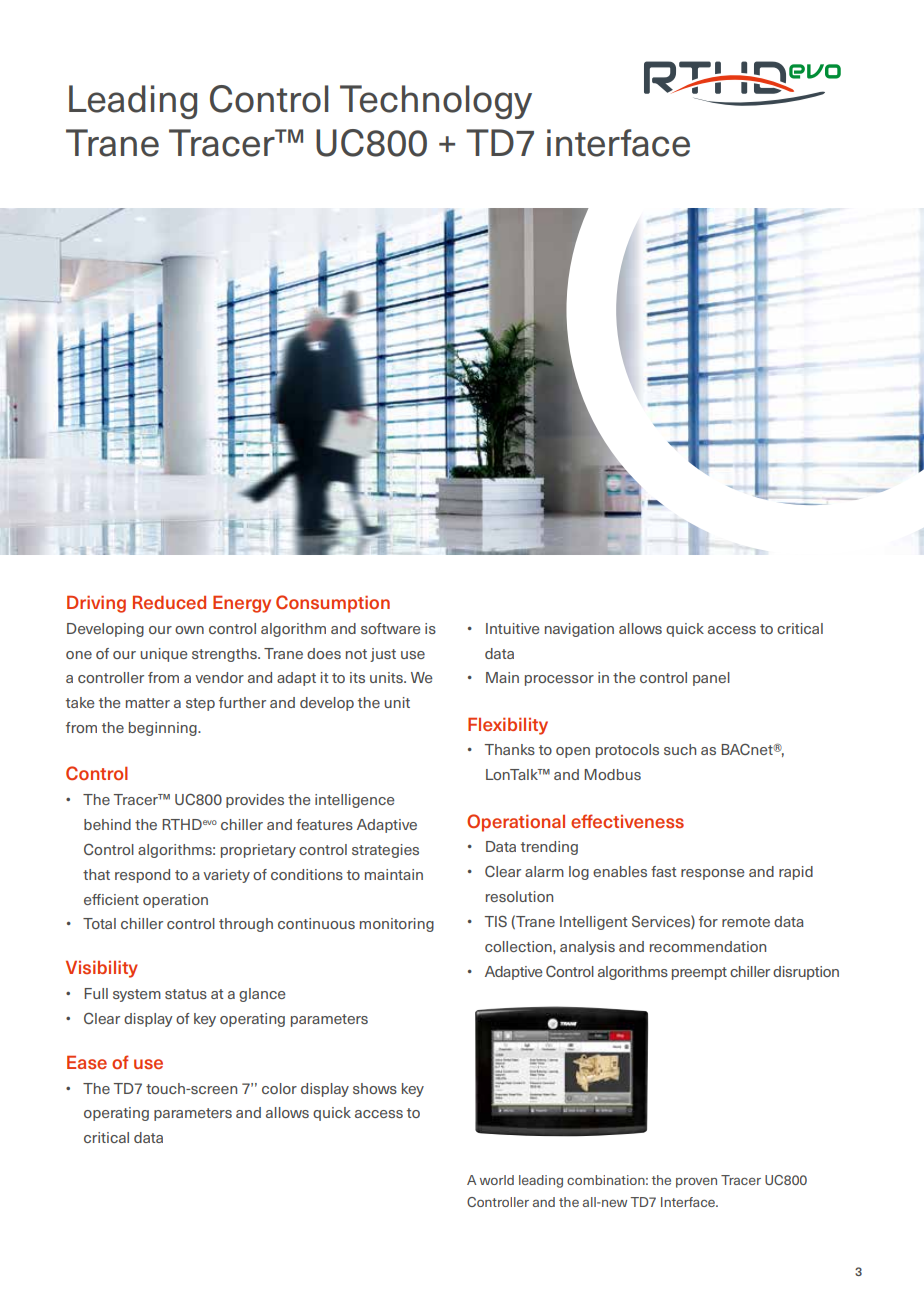  What do you see at coordinates (711, 679) in the screenshot?
I see `panel` at bounding box center [711, 679].
